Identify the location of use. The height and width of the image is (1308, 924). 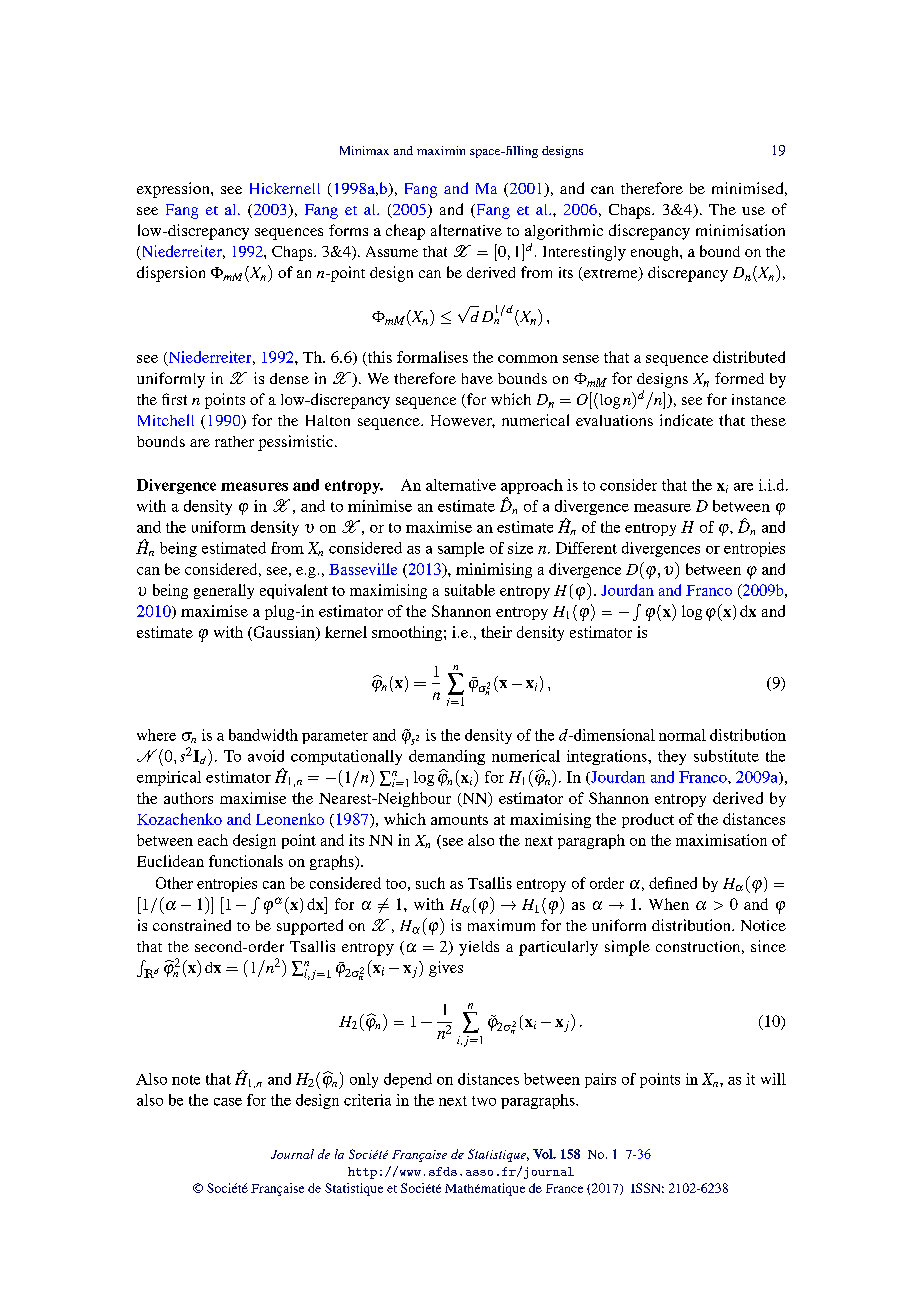
(753, 211).
